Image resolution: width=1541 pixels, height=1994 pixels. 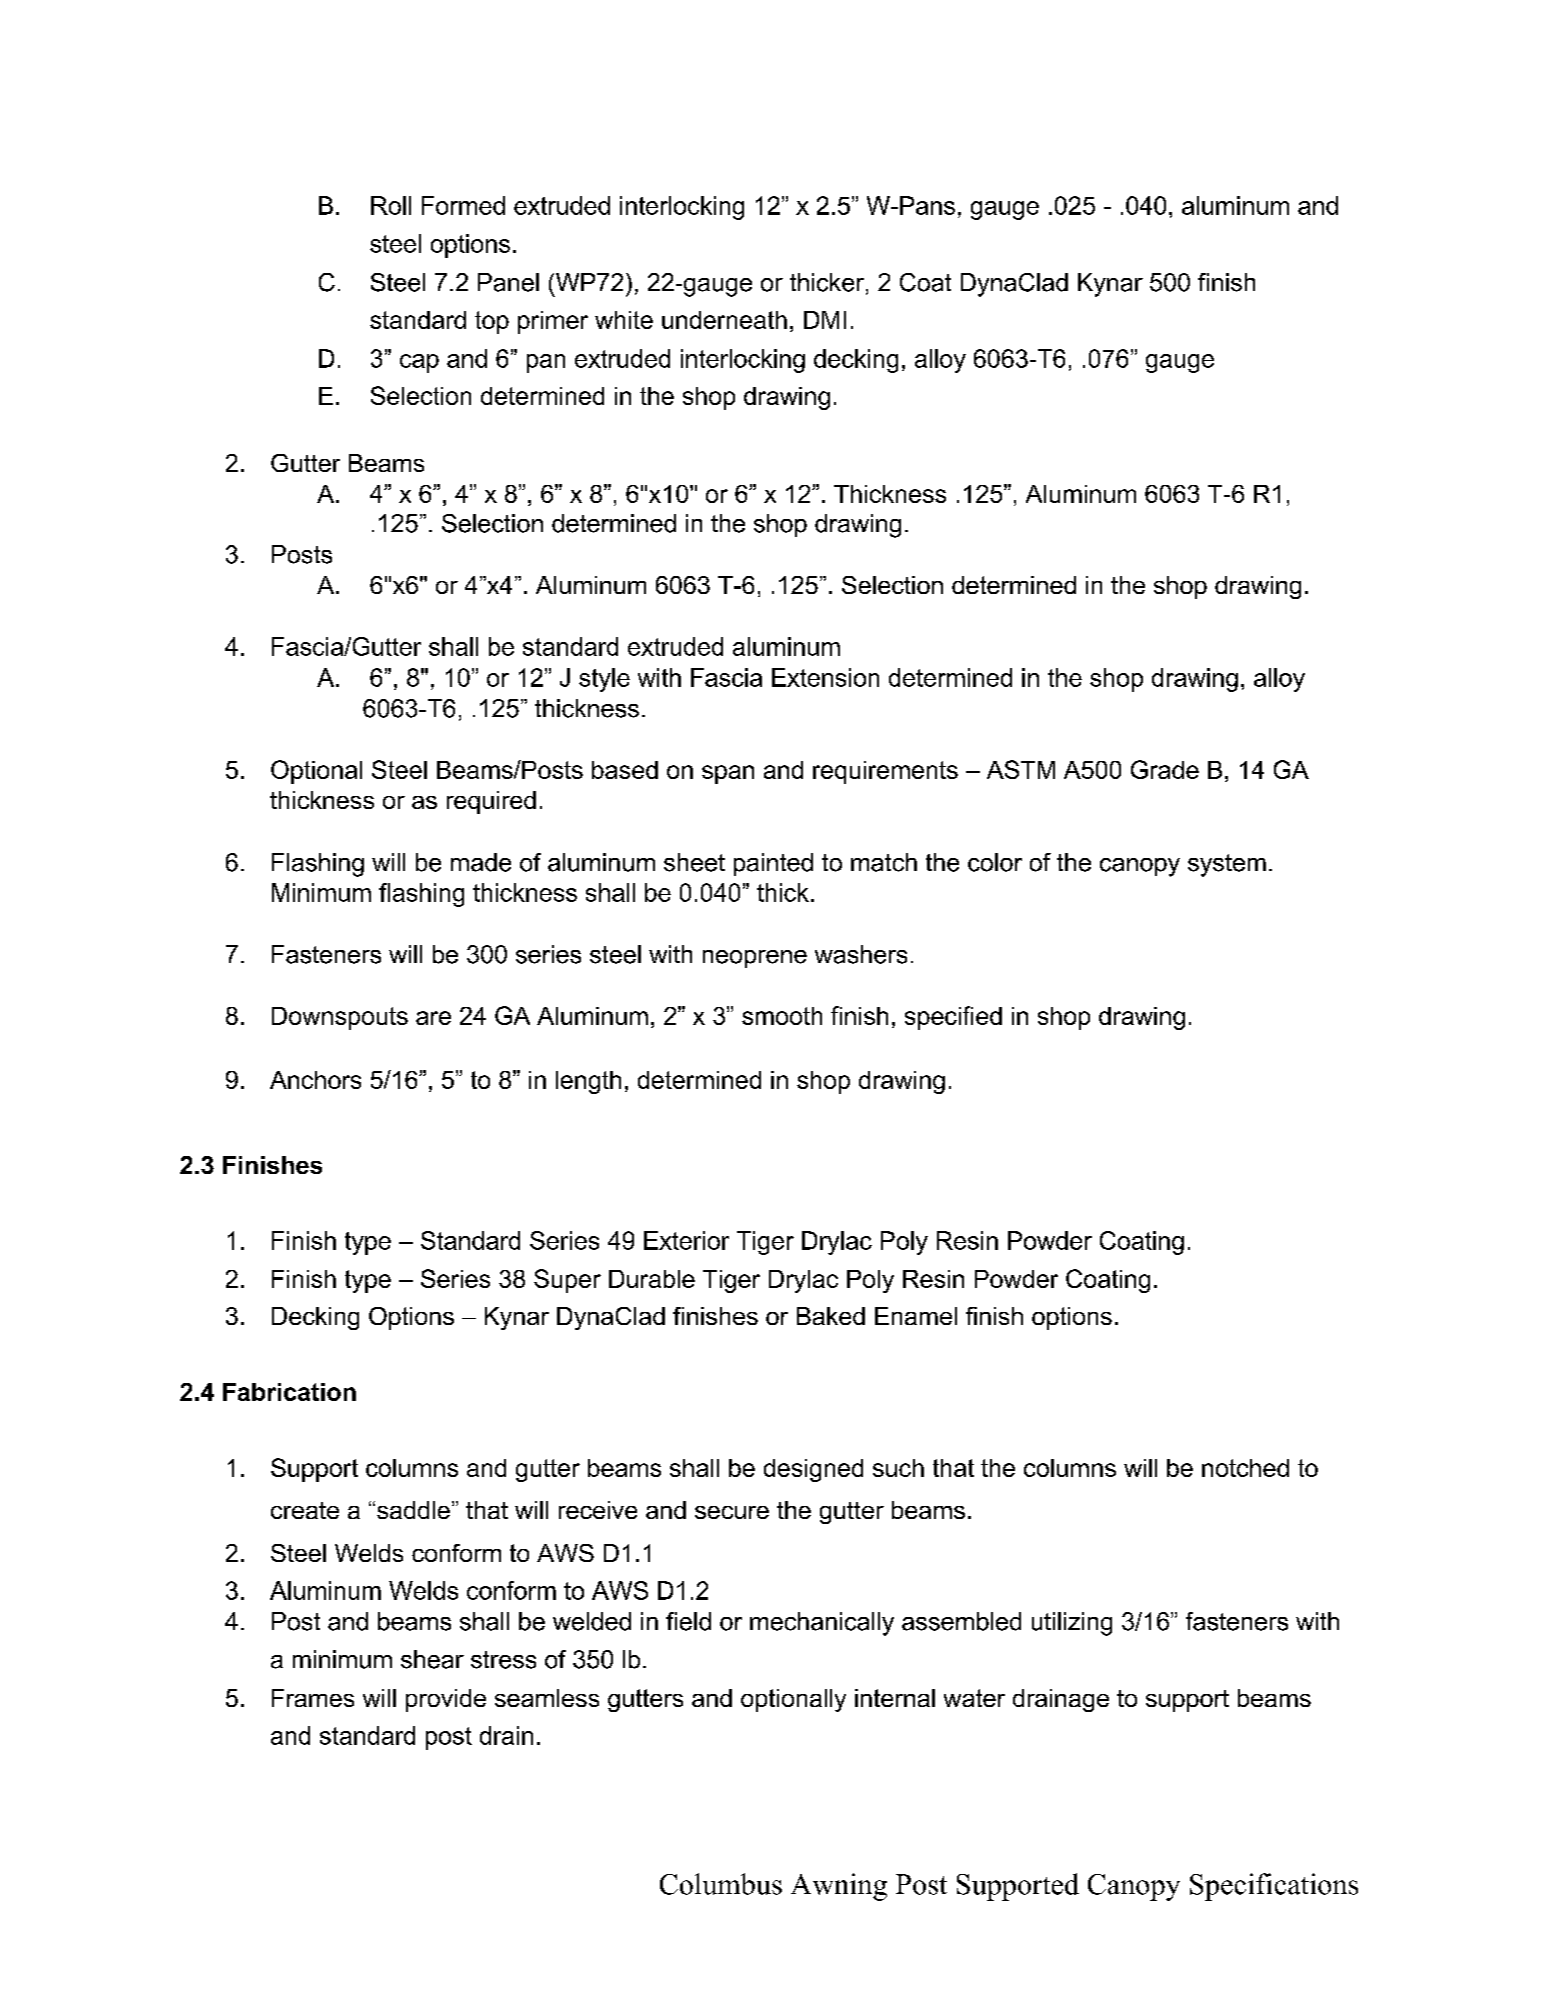 What do you see at coordinates (825, 320) in the screenshot?
I see `DMI` at bounding box center [825, 320].
